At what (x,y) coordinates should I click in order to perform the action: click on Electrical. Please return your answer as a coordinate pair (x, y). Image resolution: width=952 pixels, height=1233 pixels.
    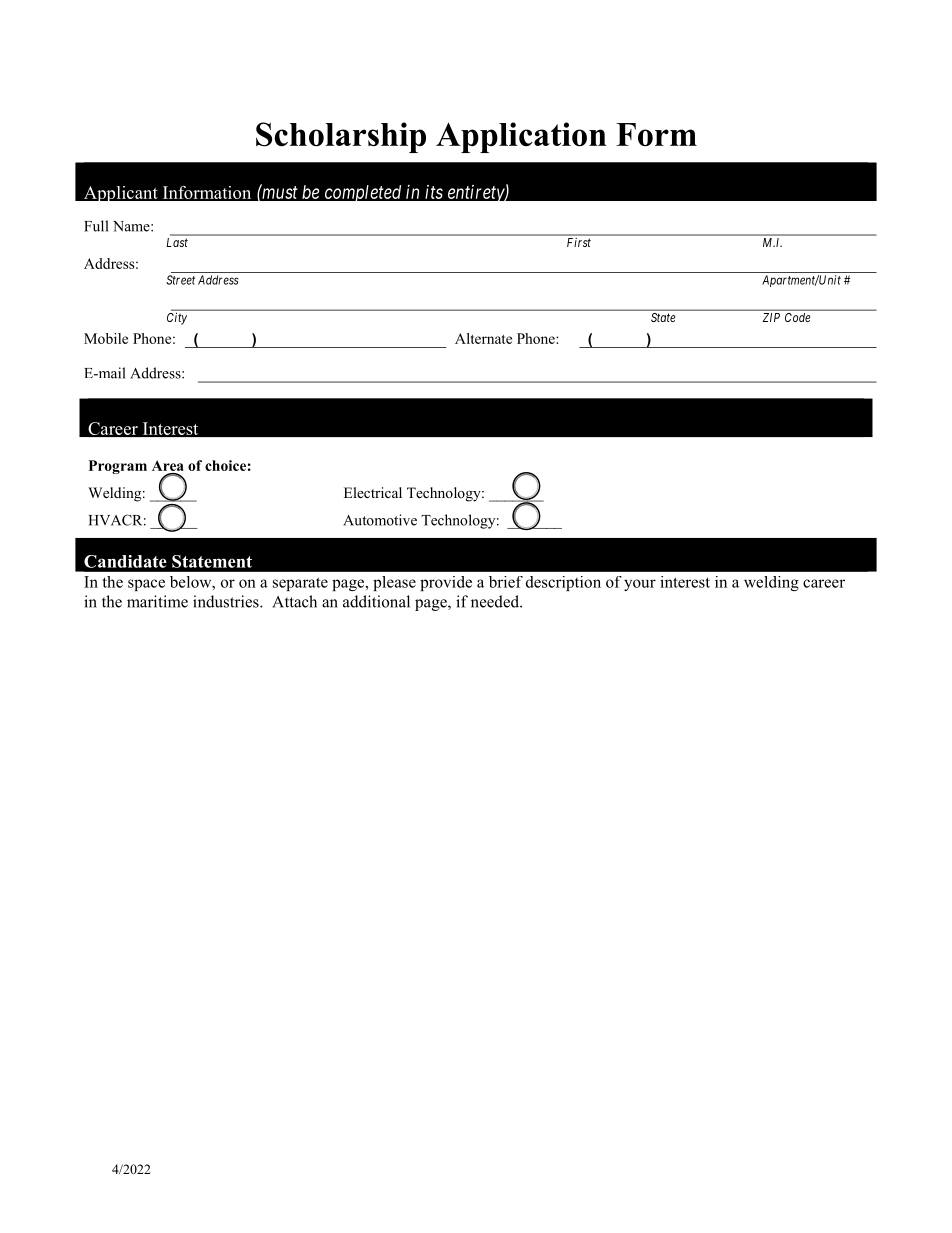
    Looking at the image, I should click on (373, 492).
